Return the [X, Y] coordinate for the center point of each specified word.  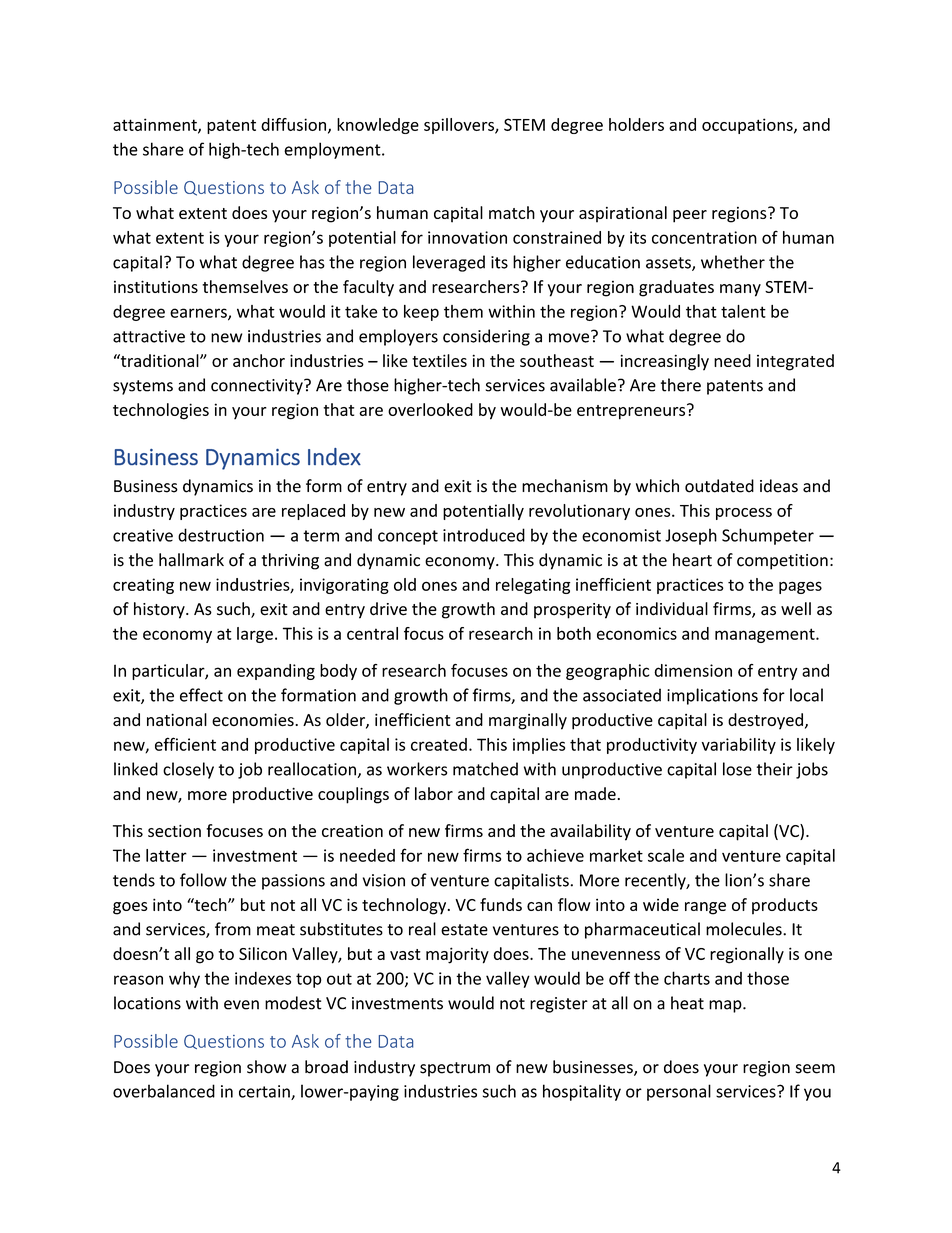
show [266, 1067]
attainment [156, 125]
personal [679, 1092]
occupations [748, 126]
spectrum [455, 1069]
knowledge [378, 126]
